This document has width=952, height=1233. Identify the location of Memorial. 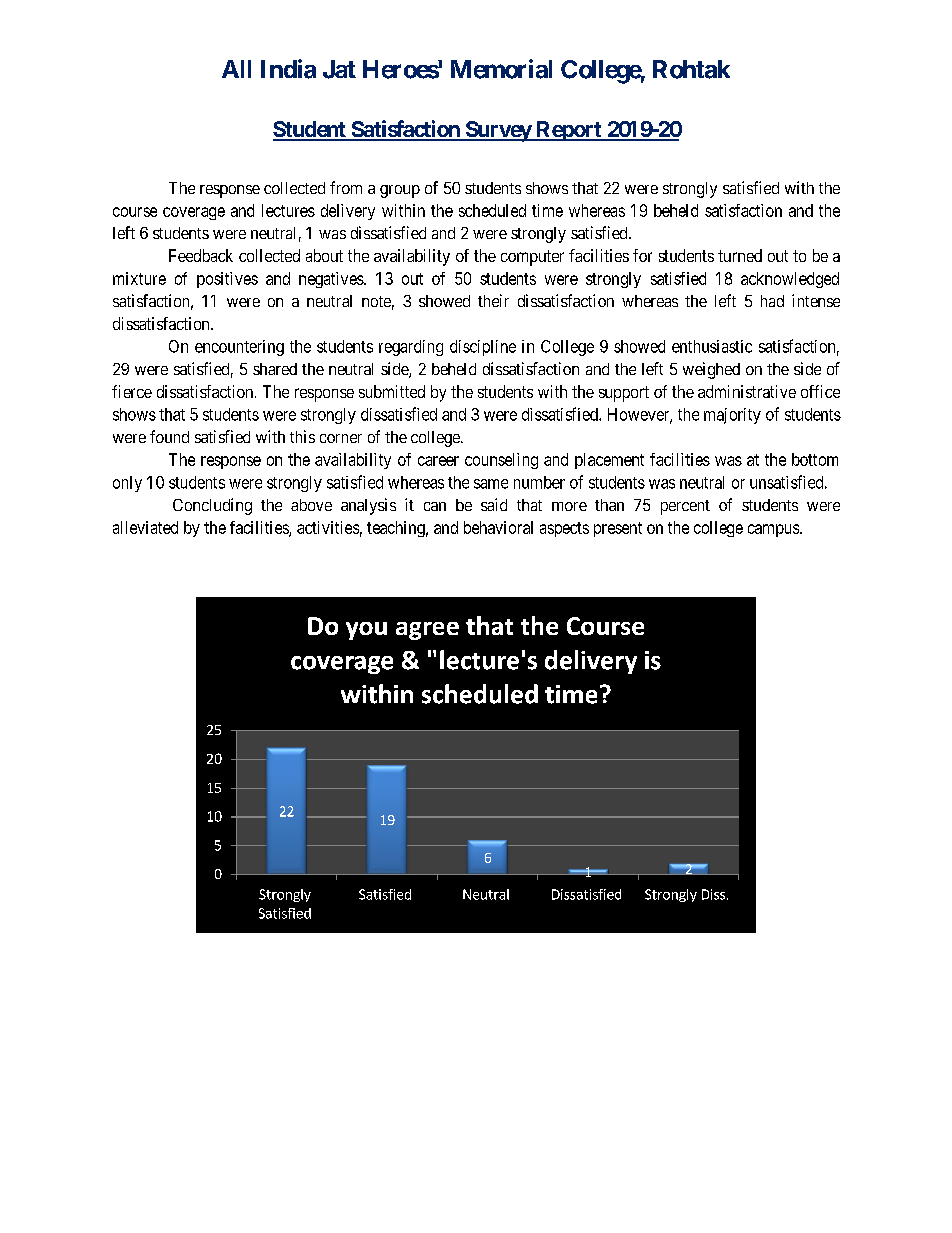
(501, 69).
